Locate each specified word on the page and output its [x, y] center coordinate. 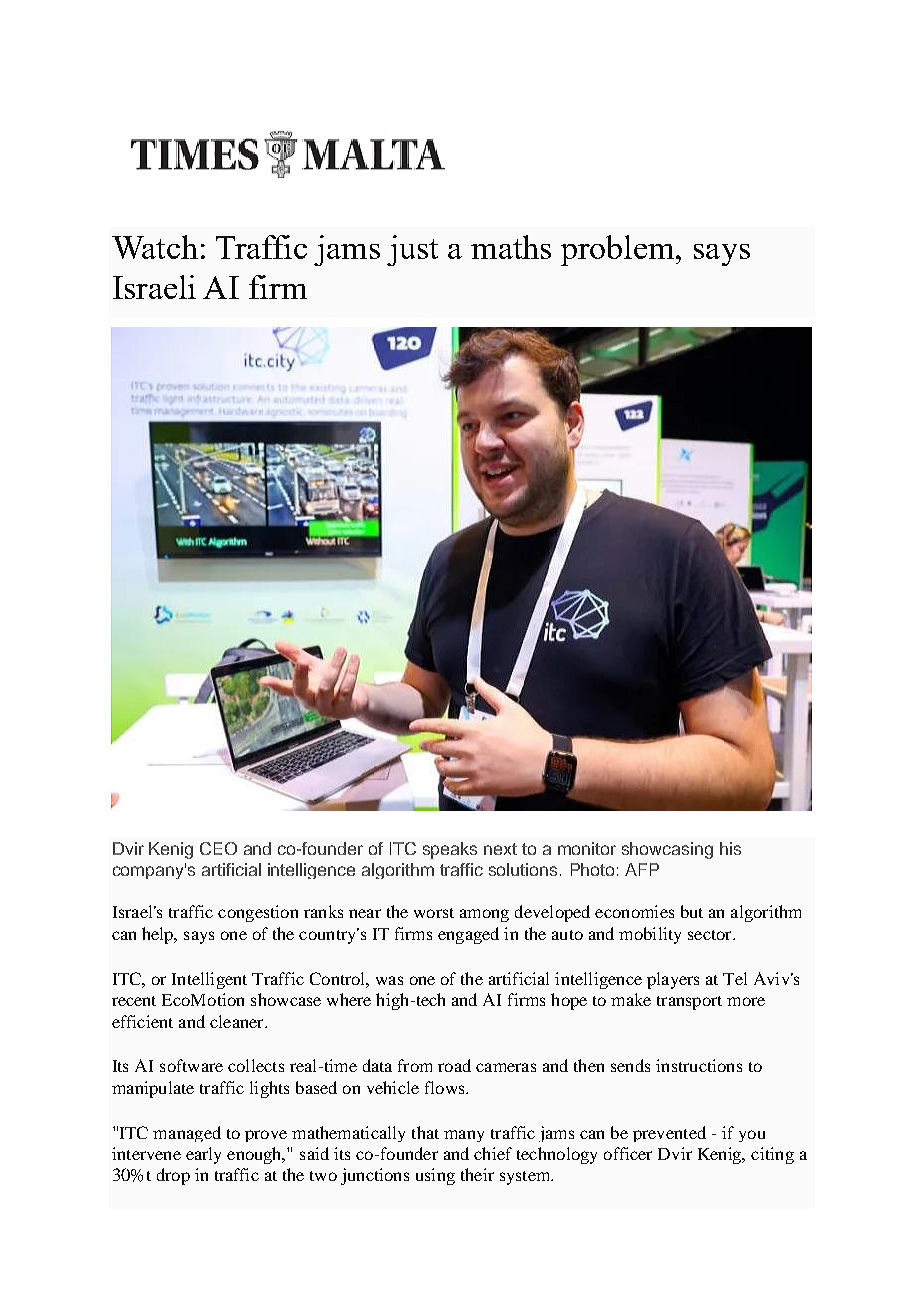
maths [511, 247]
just [412, 250]
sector [711, 935]
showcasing [667, 850]
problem [619, 250]
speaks [450, 850]
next [500, 849]
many [464, 1136]
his [730, 848]
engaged [468, 935]
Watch [155, 247]
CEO [218, 848]
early [203, 1155]
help [159, 935]
